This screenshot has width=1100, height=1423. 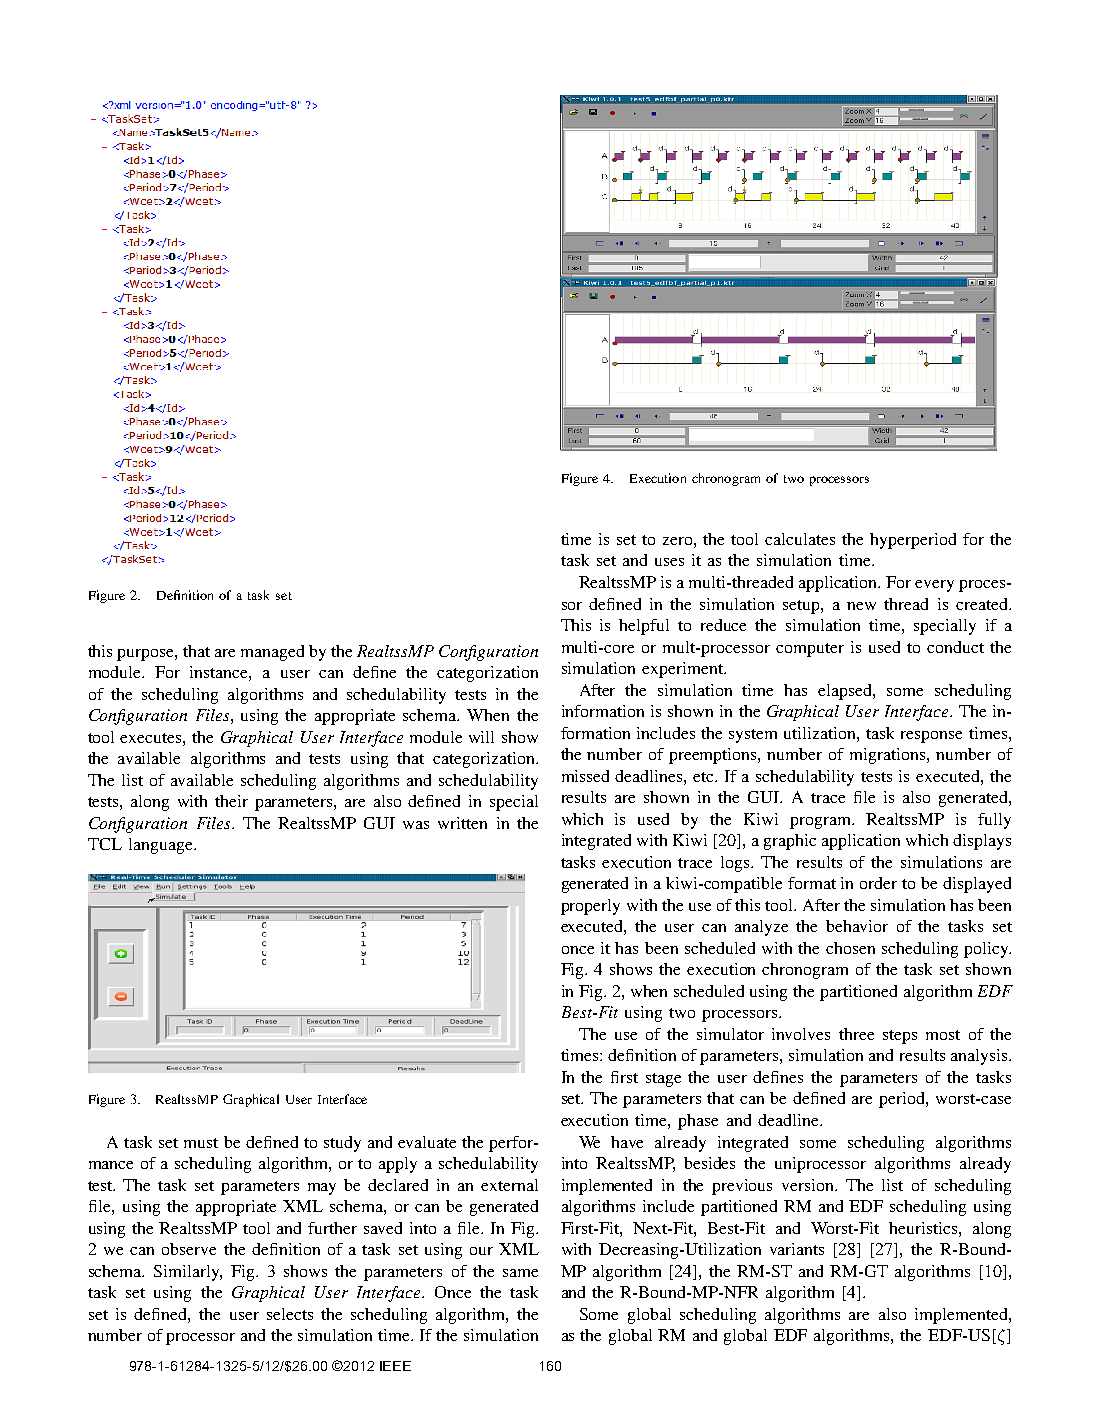 What do you see at coordinates (850, 948) in the screenshot?
I see `chosen` at bounding box center [850, 948].
